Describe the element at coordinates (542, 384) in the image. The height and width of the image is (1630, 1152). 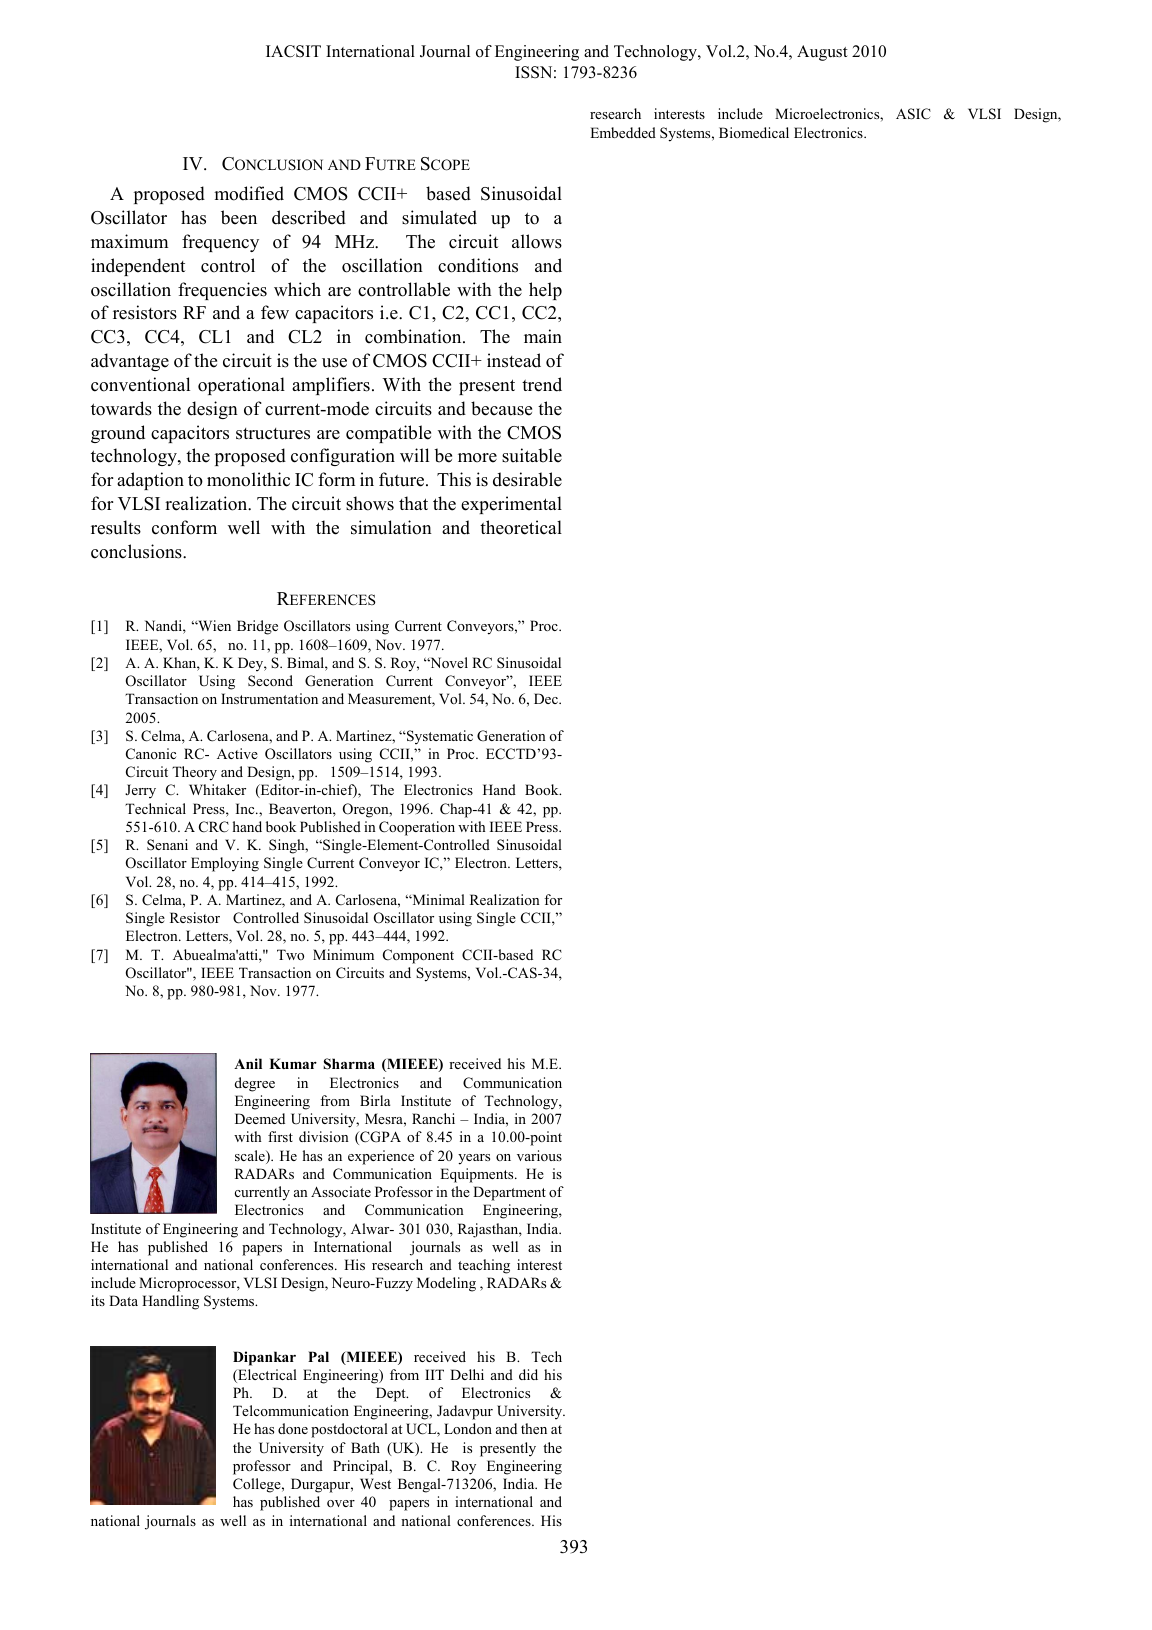
I see `trend` at that location.
